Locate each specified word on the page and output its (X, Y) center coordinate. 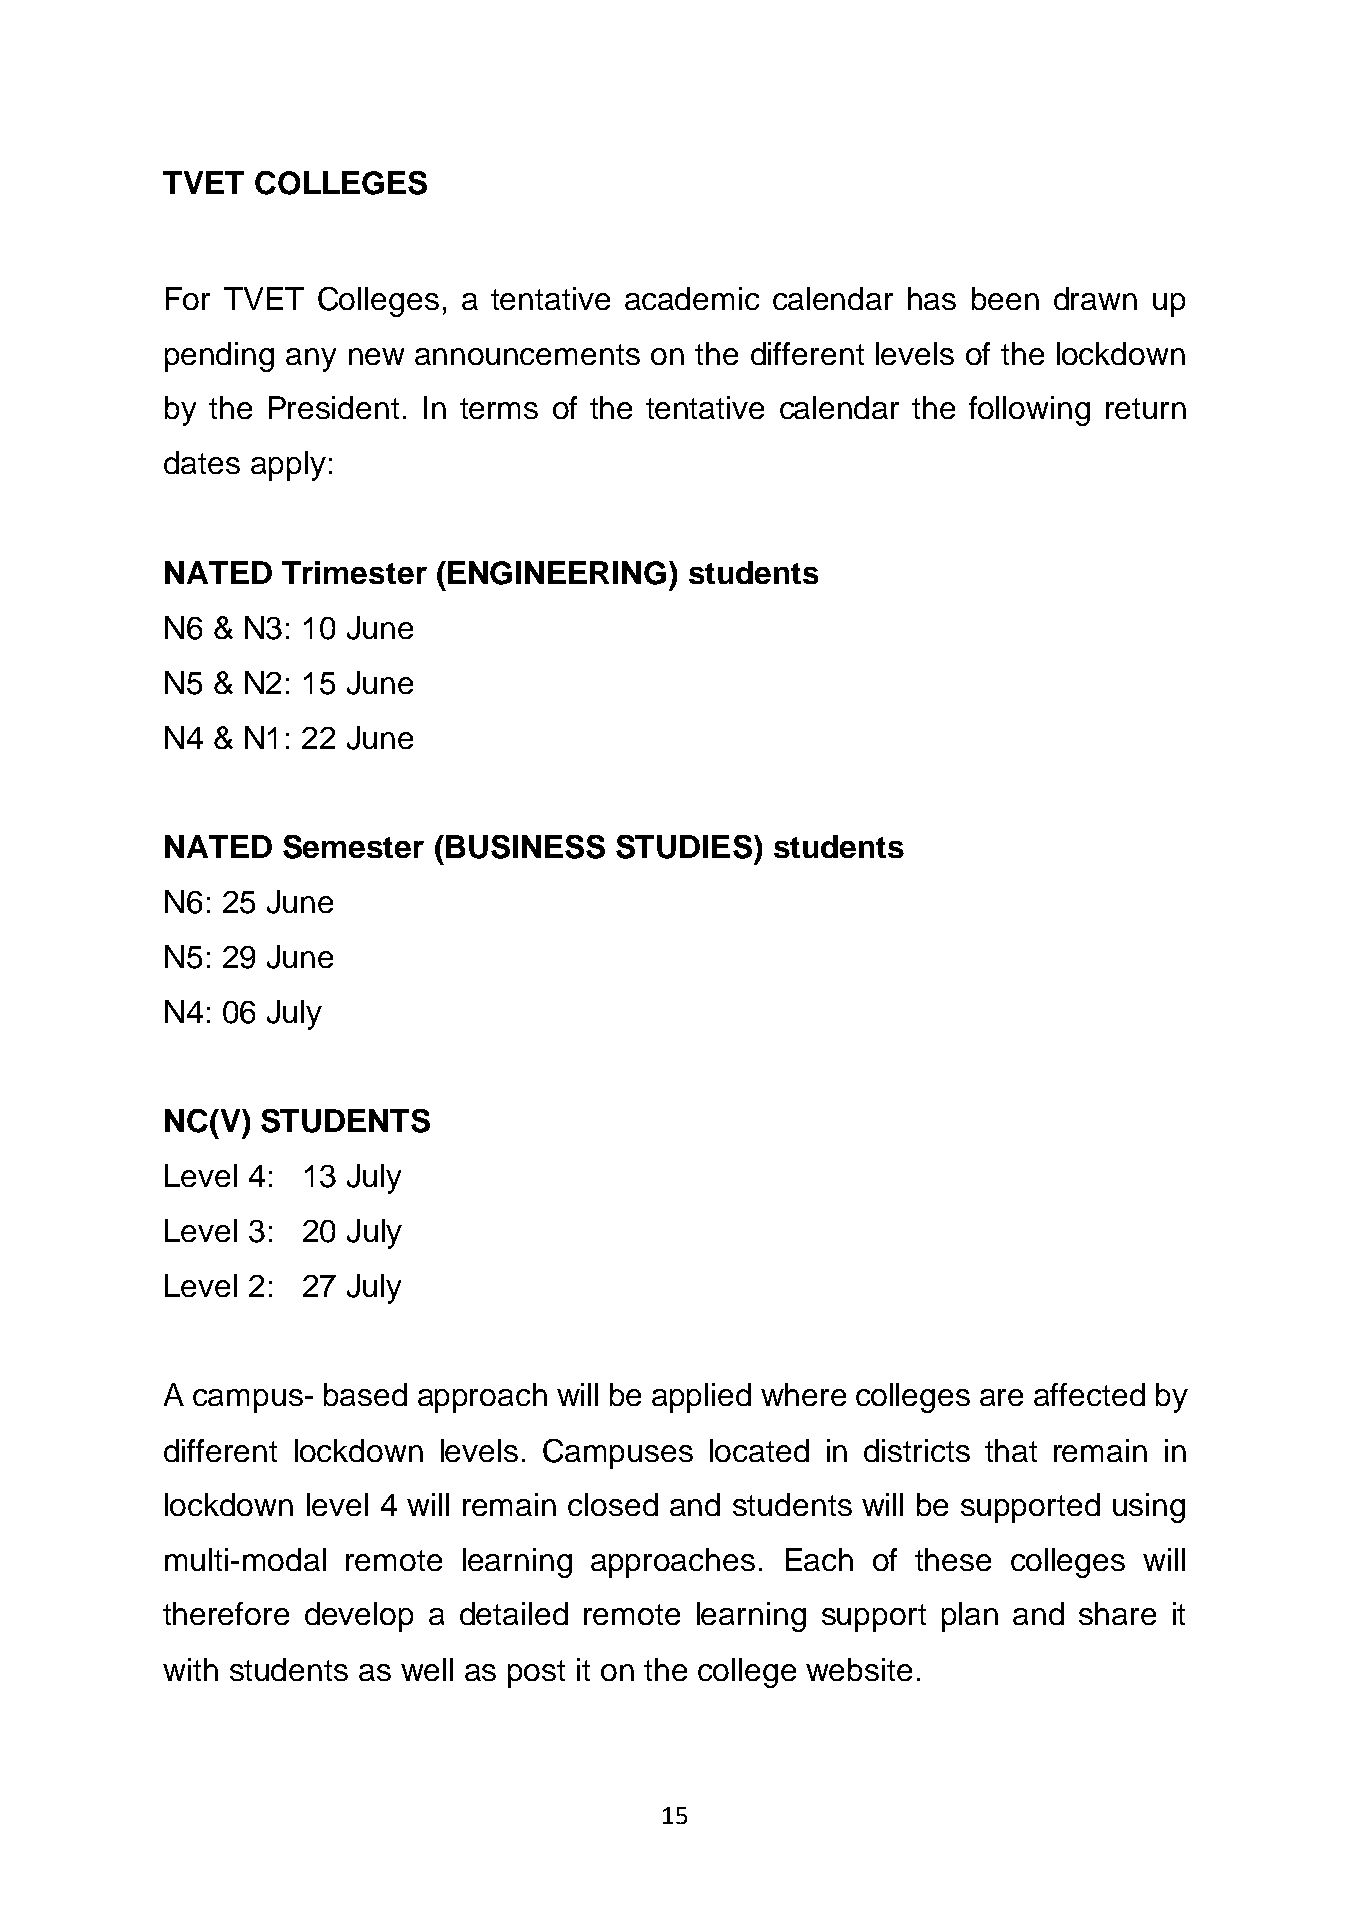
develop (359, 1617)
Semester (353, 847)
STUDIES (684, 847)
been (1005, 298)
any (311, 360)
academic (692, 298)
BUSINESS (525, 847)
